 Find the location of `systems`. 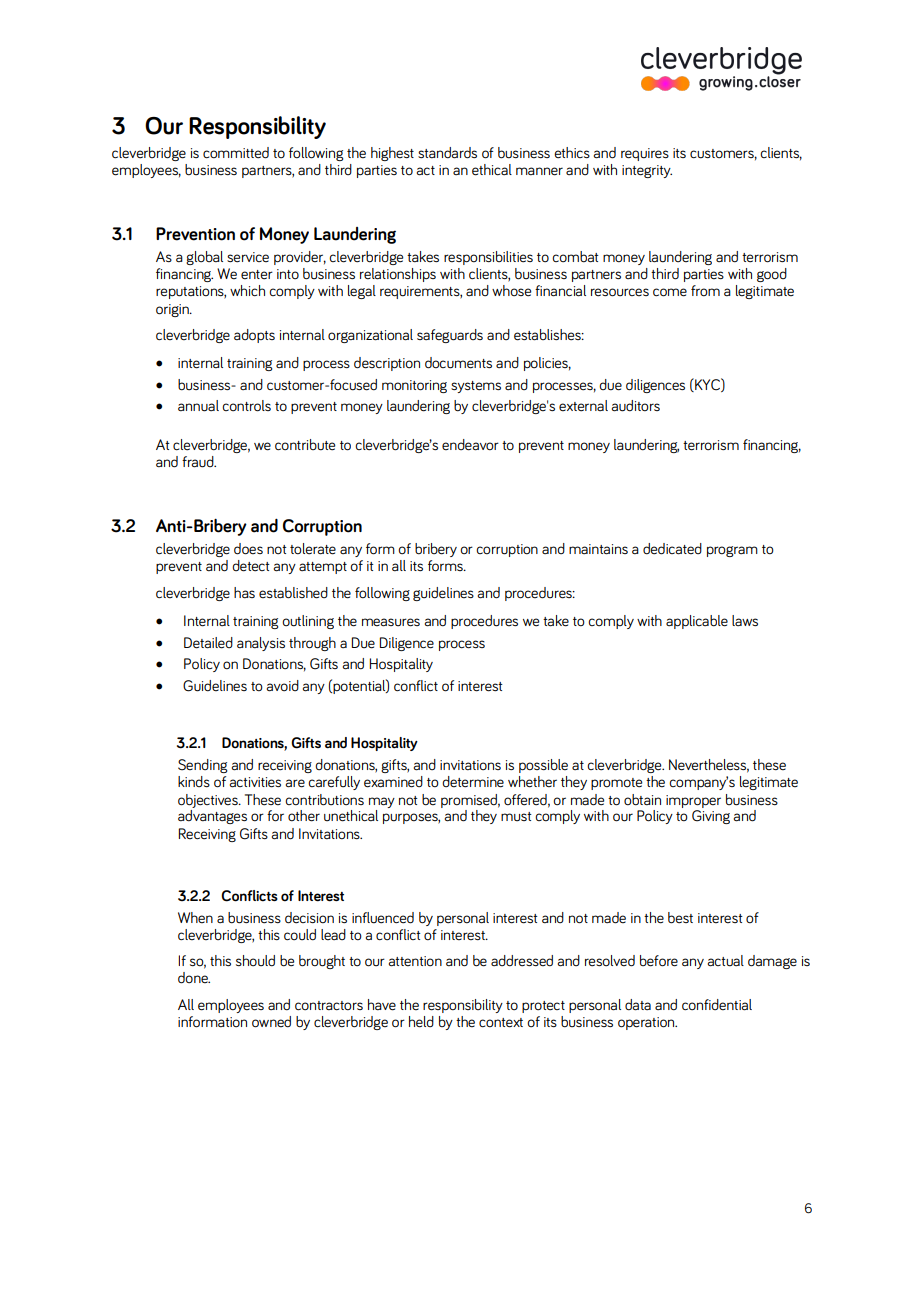

systems is located at coordinates (476, 387).
